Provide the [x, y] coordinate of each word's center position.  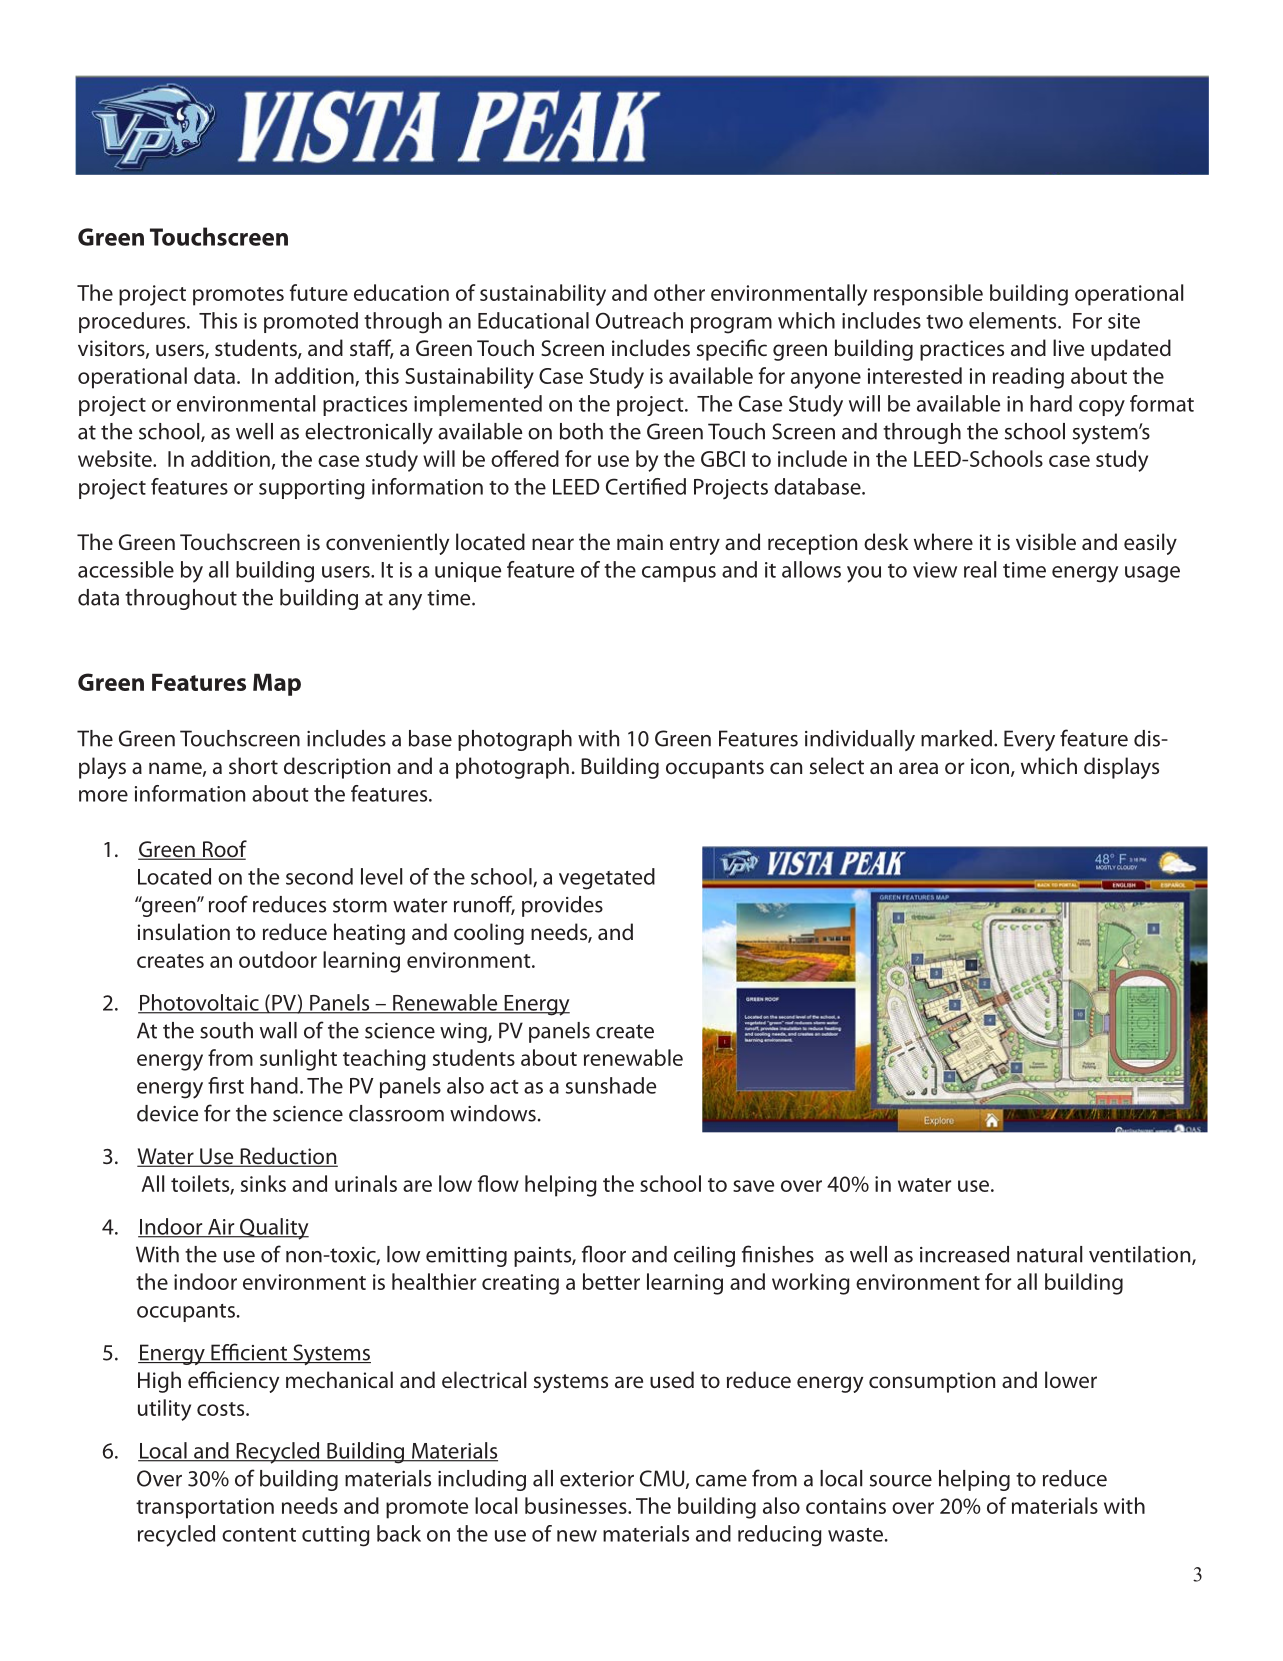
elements [1014, 320]
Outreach [639, 320]
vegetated [607, 879]
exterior [597, 1479]
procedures [133, 322]
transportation [205, 1508]
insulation [184, 931]
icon [990, 766]
